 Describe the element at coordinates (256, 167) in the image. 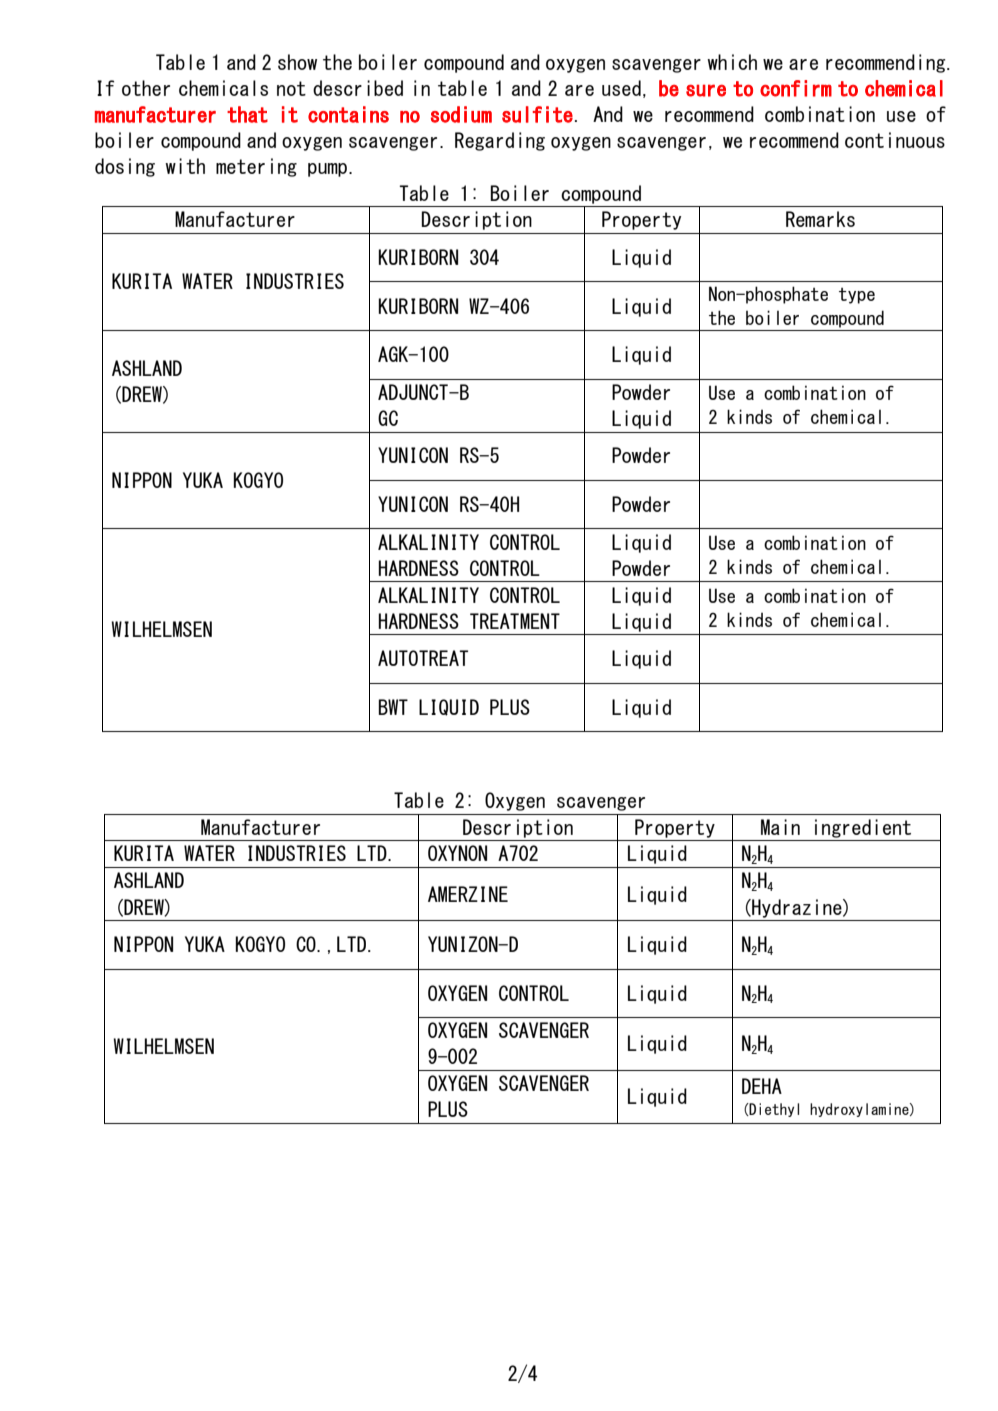

I see `metering` at that location.
